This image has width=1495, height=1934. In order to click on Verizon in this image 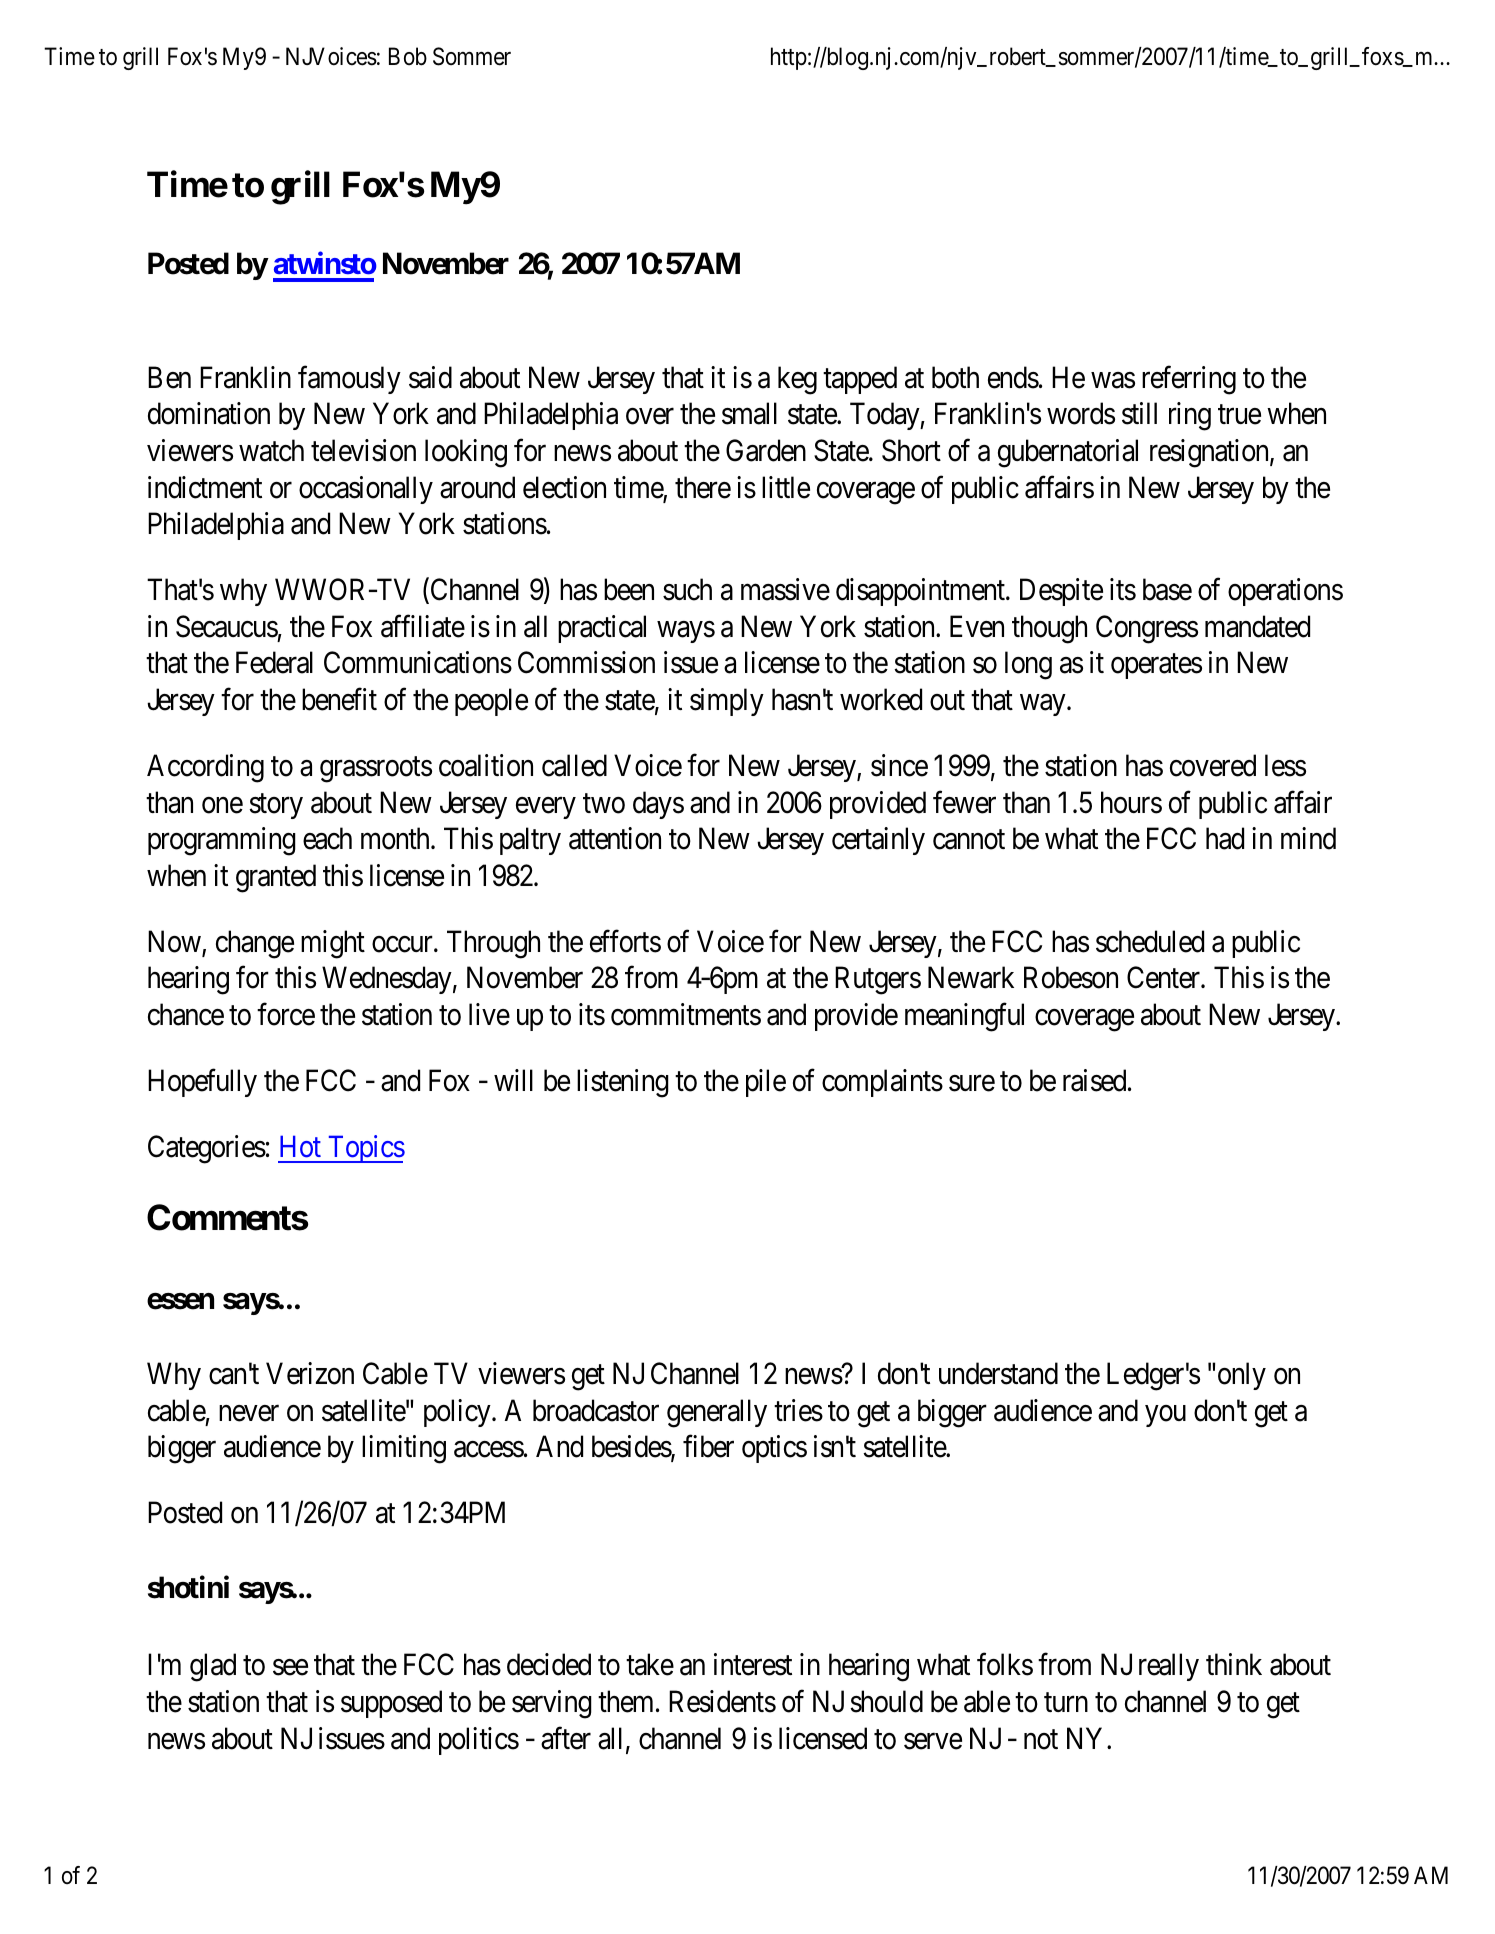, I will do `click(310, 1373)`.
